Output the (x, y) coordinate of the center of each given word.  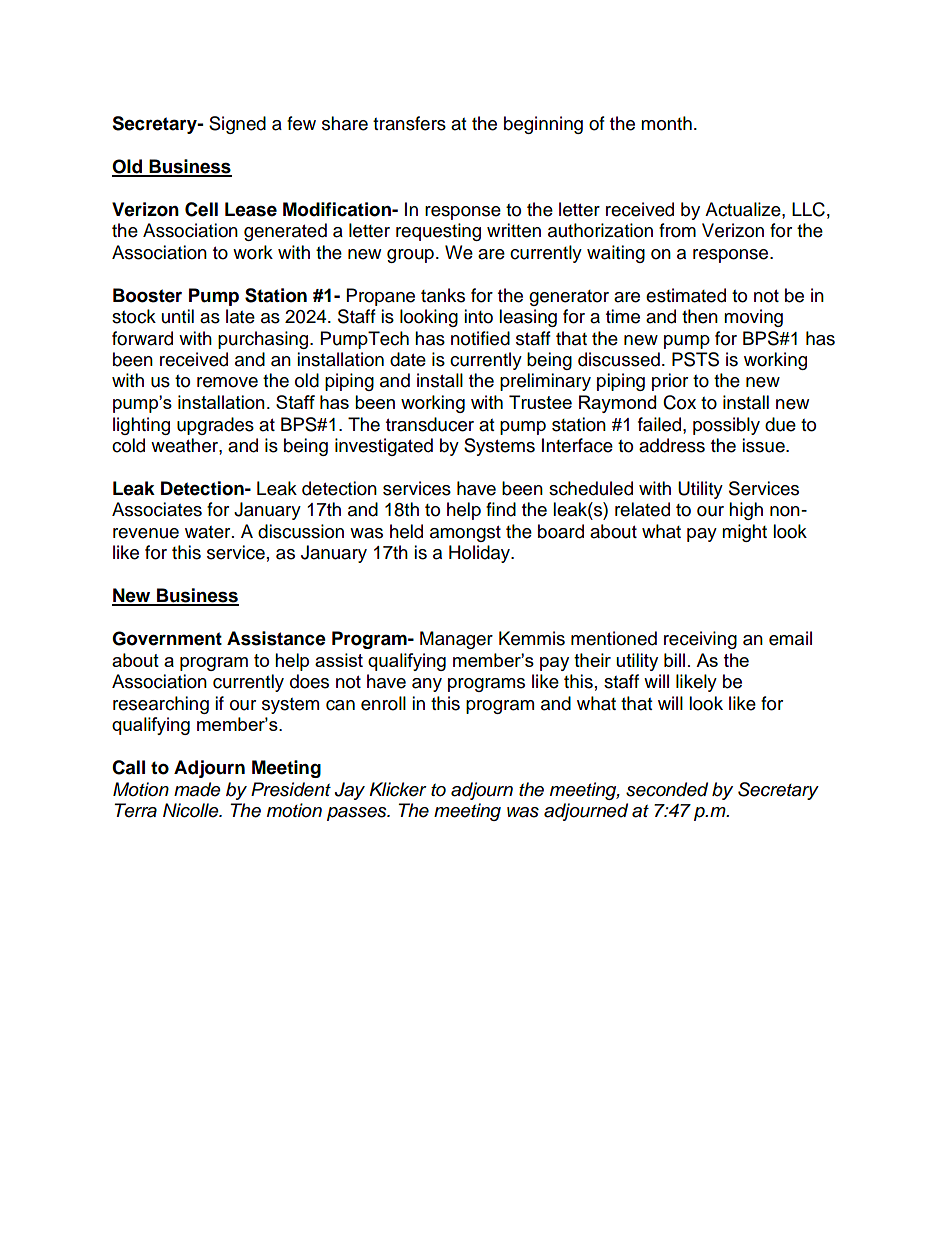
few (301, 123)
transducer (430, 424)
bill (674, 660)
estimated (686, 295)
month (666, 123)
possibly (726, 426)
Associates (157, 509)
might (744, 533)
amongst (465, 534)
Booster (147, 295)
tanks (443, 295)
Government (167, 638)
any (427, 685)
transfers (409, 123)
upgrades (215, 426)
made (197, 789)
